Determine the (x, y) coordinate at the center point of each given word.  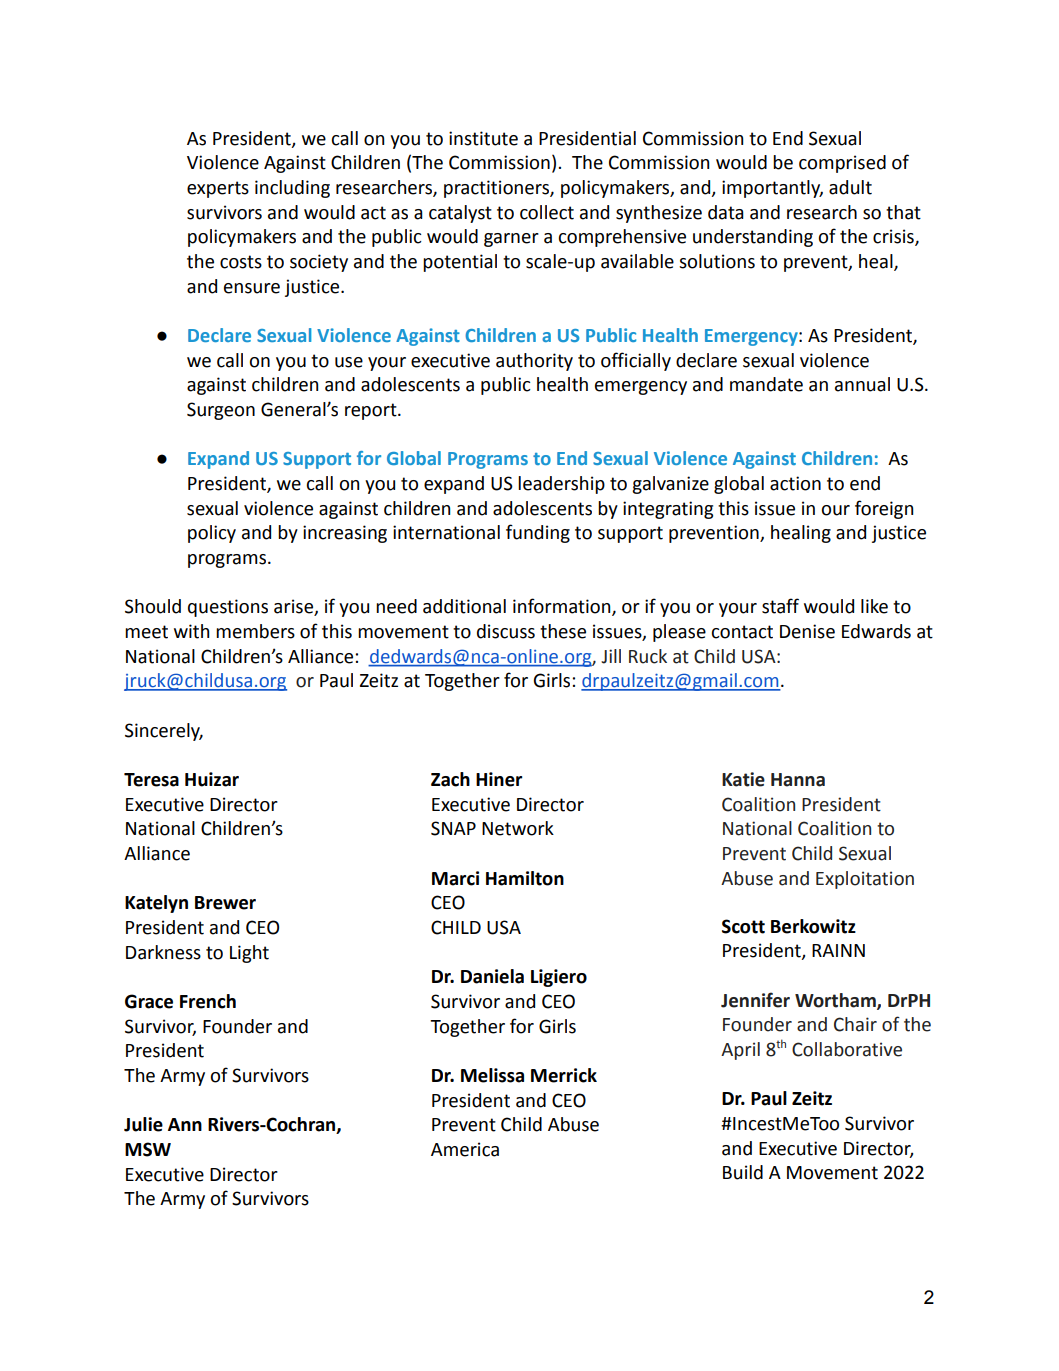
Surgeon (221, 411)
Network (518, 828)
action (795, 483)
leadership (561, 485)
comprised (842, 164)
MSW (148, 1149)
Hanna (798, 780)
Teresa (151, 780)
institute (483, 138)
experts (218, 189)
